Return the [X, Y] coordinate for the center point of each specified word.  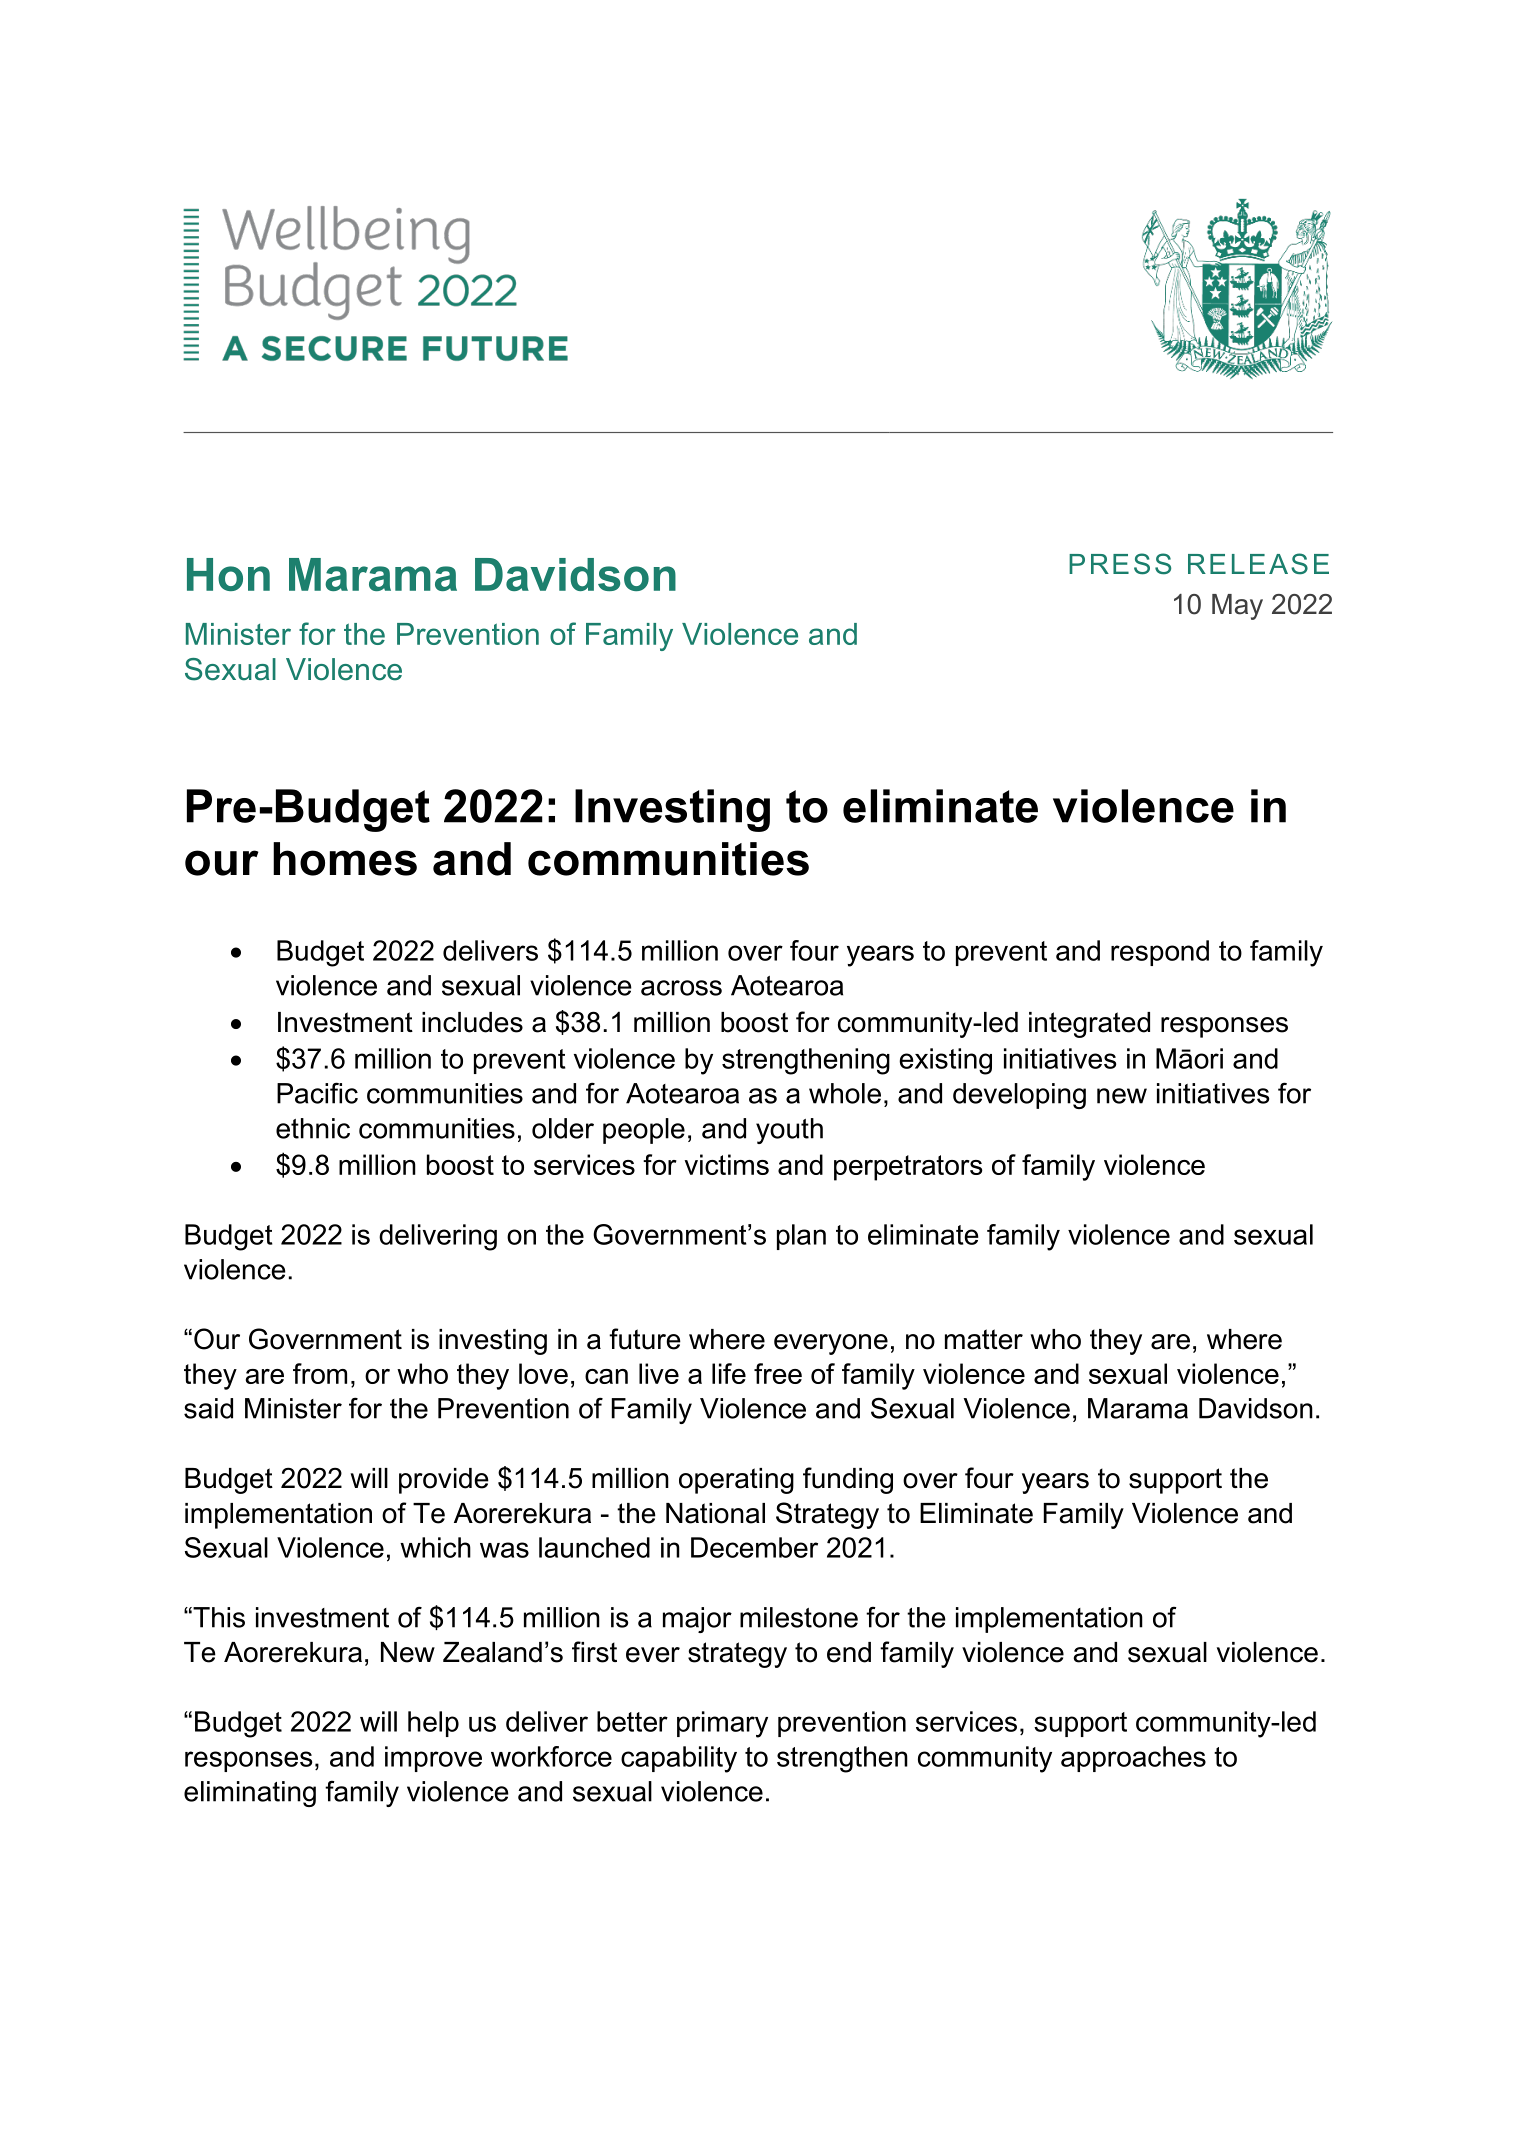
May [1237, 607]
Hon [228, 574]
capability [679, 1759]
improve [433, 1759]
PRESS [1120, 564]
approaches [1133, 1759]
